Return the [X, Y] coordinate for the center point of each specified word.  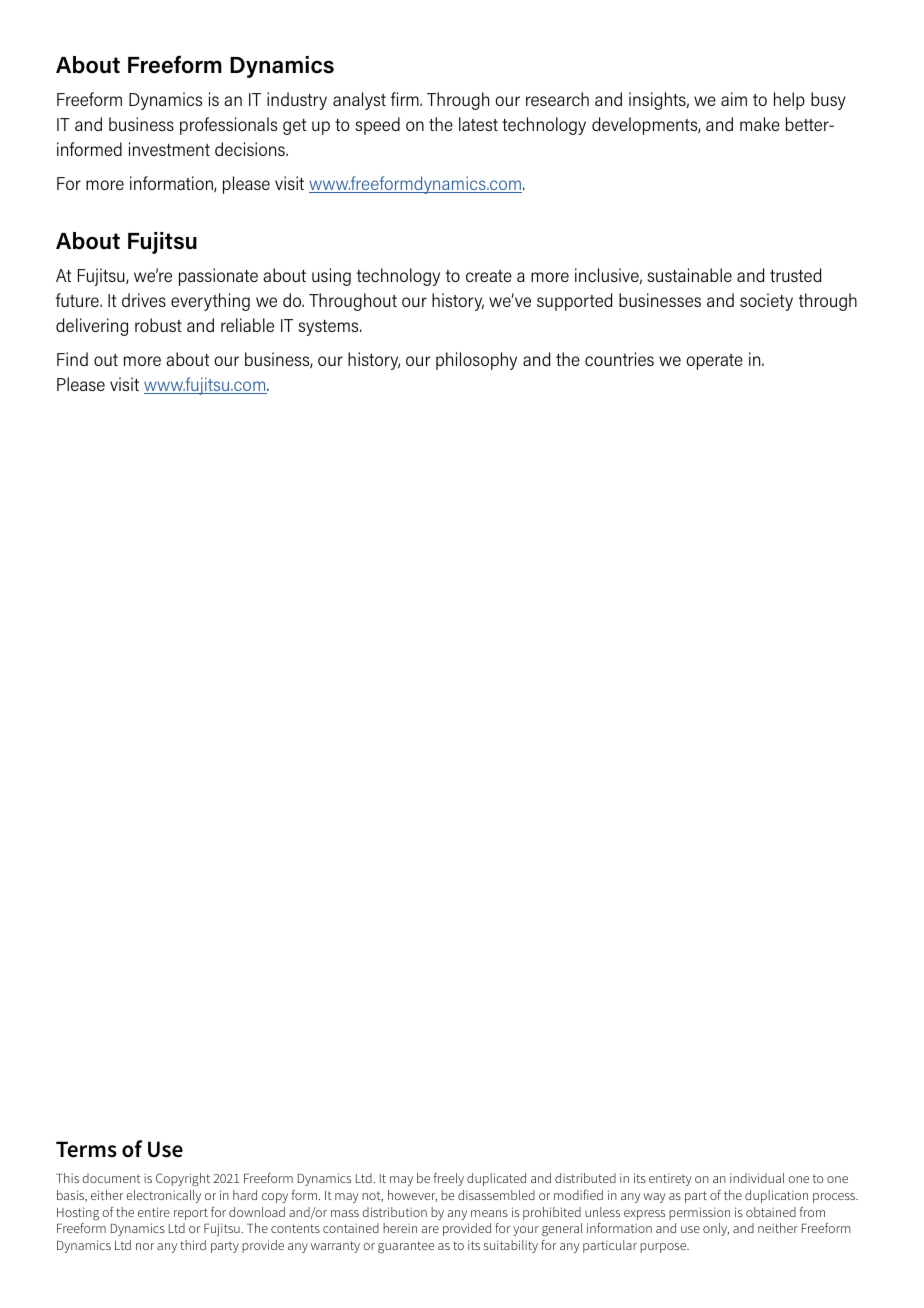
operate [714, 362]
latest [478, 124]
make [760, 124]
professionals [228, 126]
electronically [163, 1196]
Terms [86, 1149]
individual [757, 1178]
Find [72, 359]
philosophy [476, 361]
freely [449, 1179]
